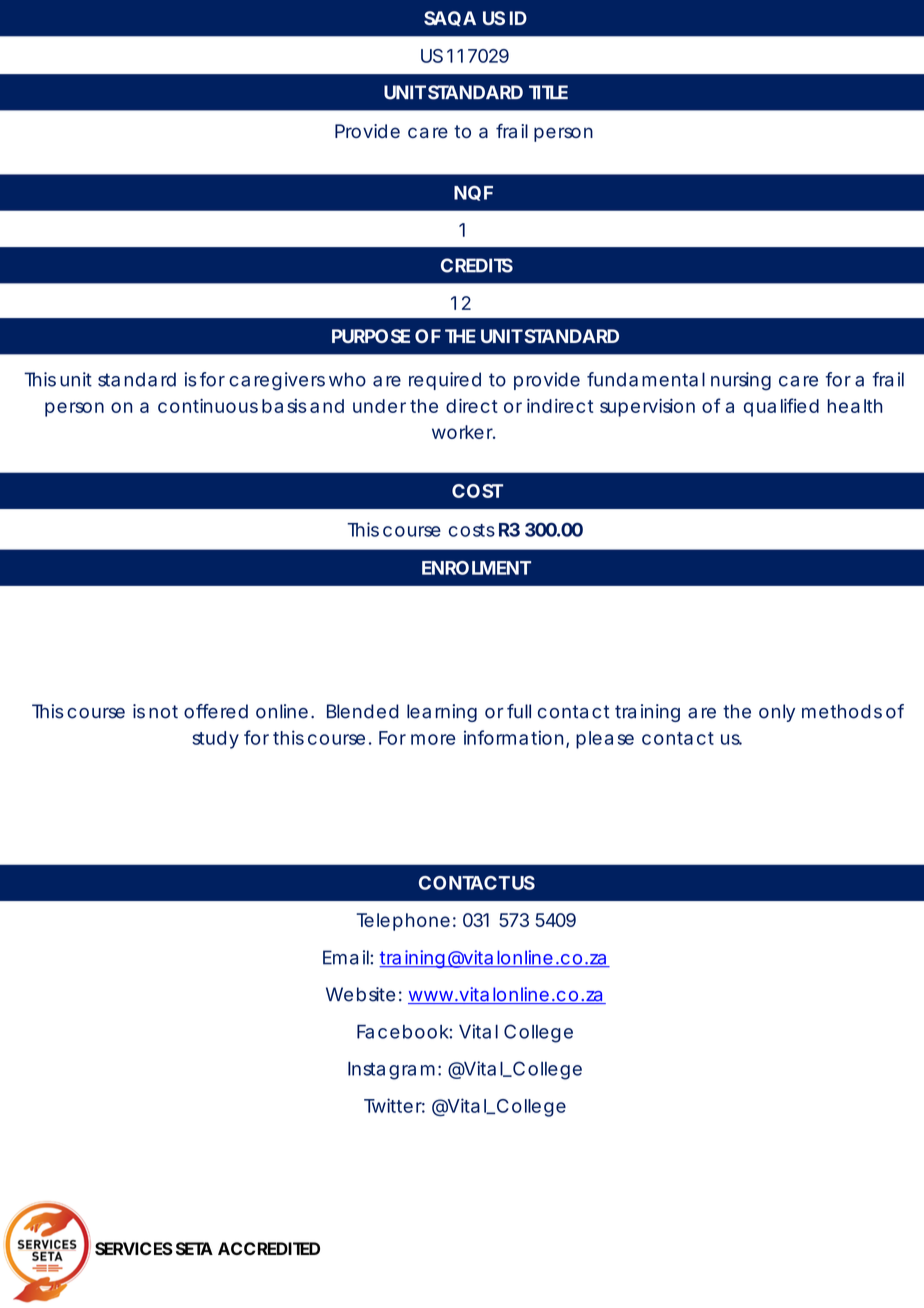  What do you see at coordinates (777, 713) in the screenshot?
I see `only` at bounding box center [777, 713].
